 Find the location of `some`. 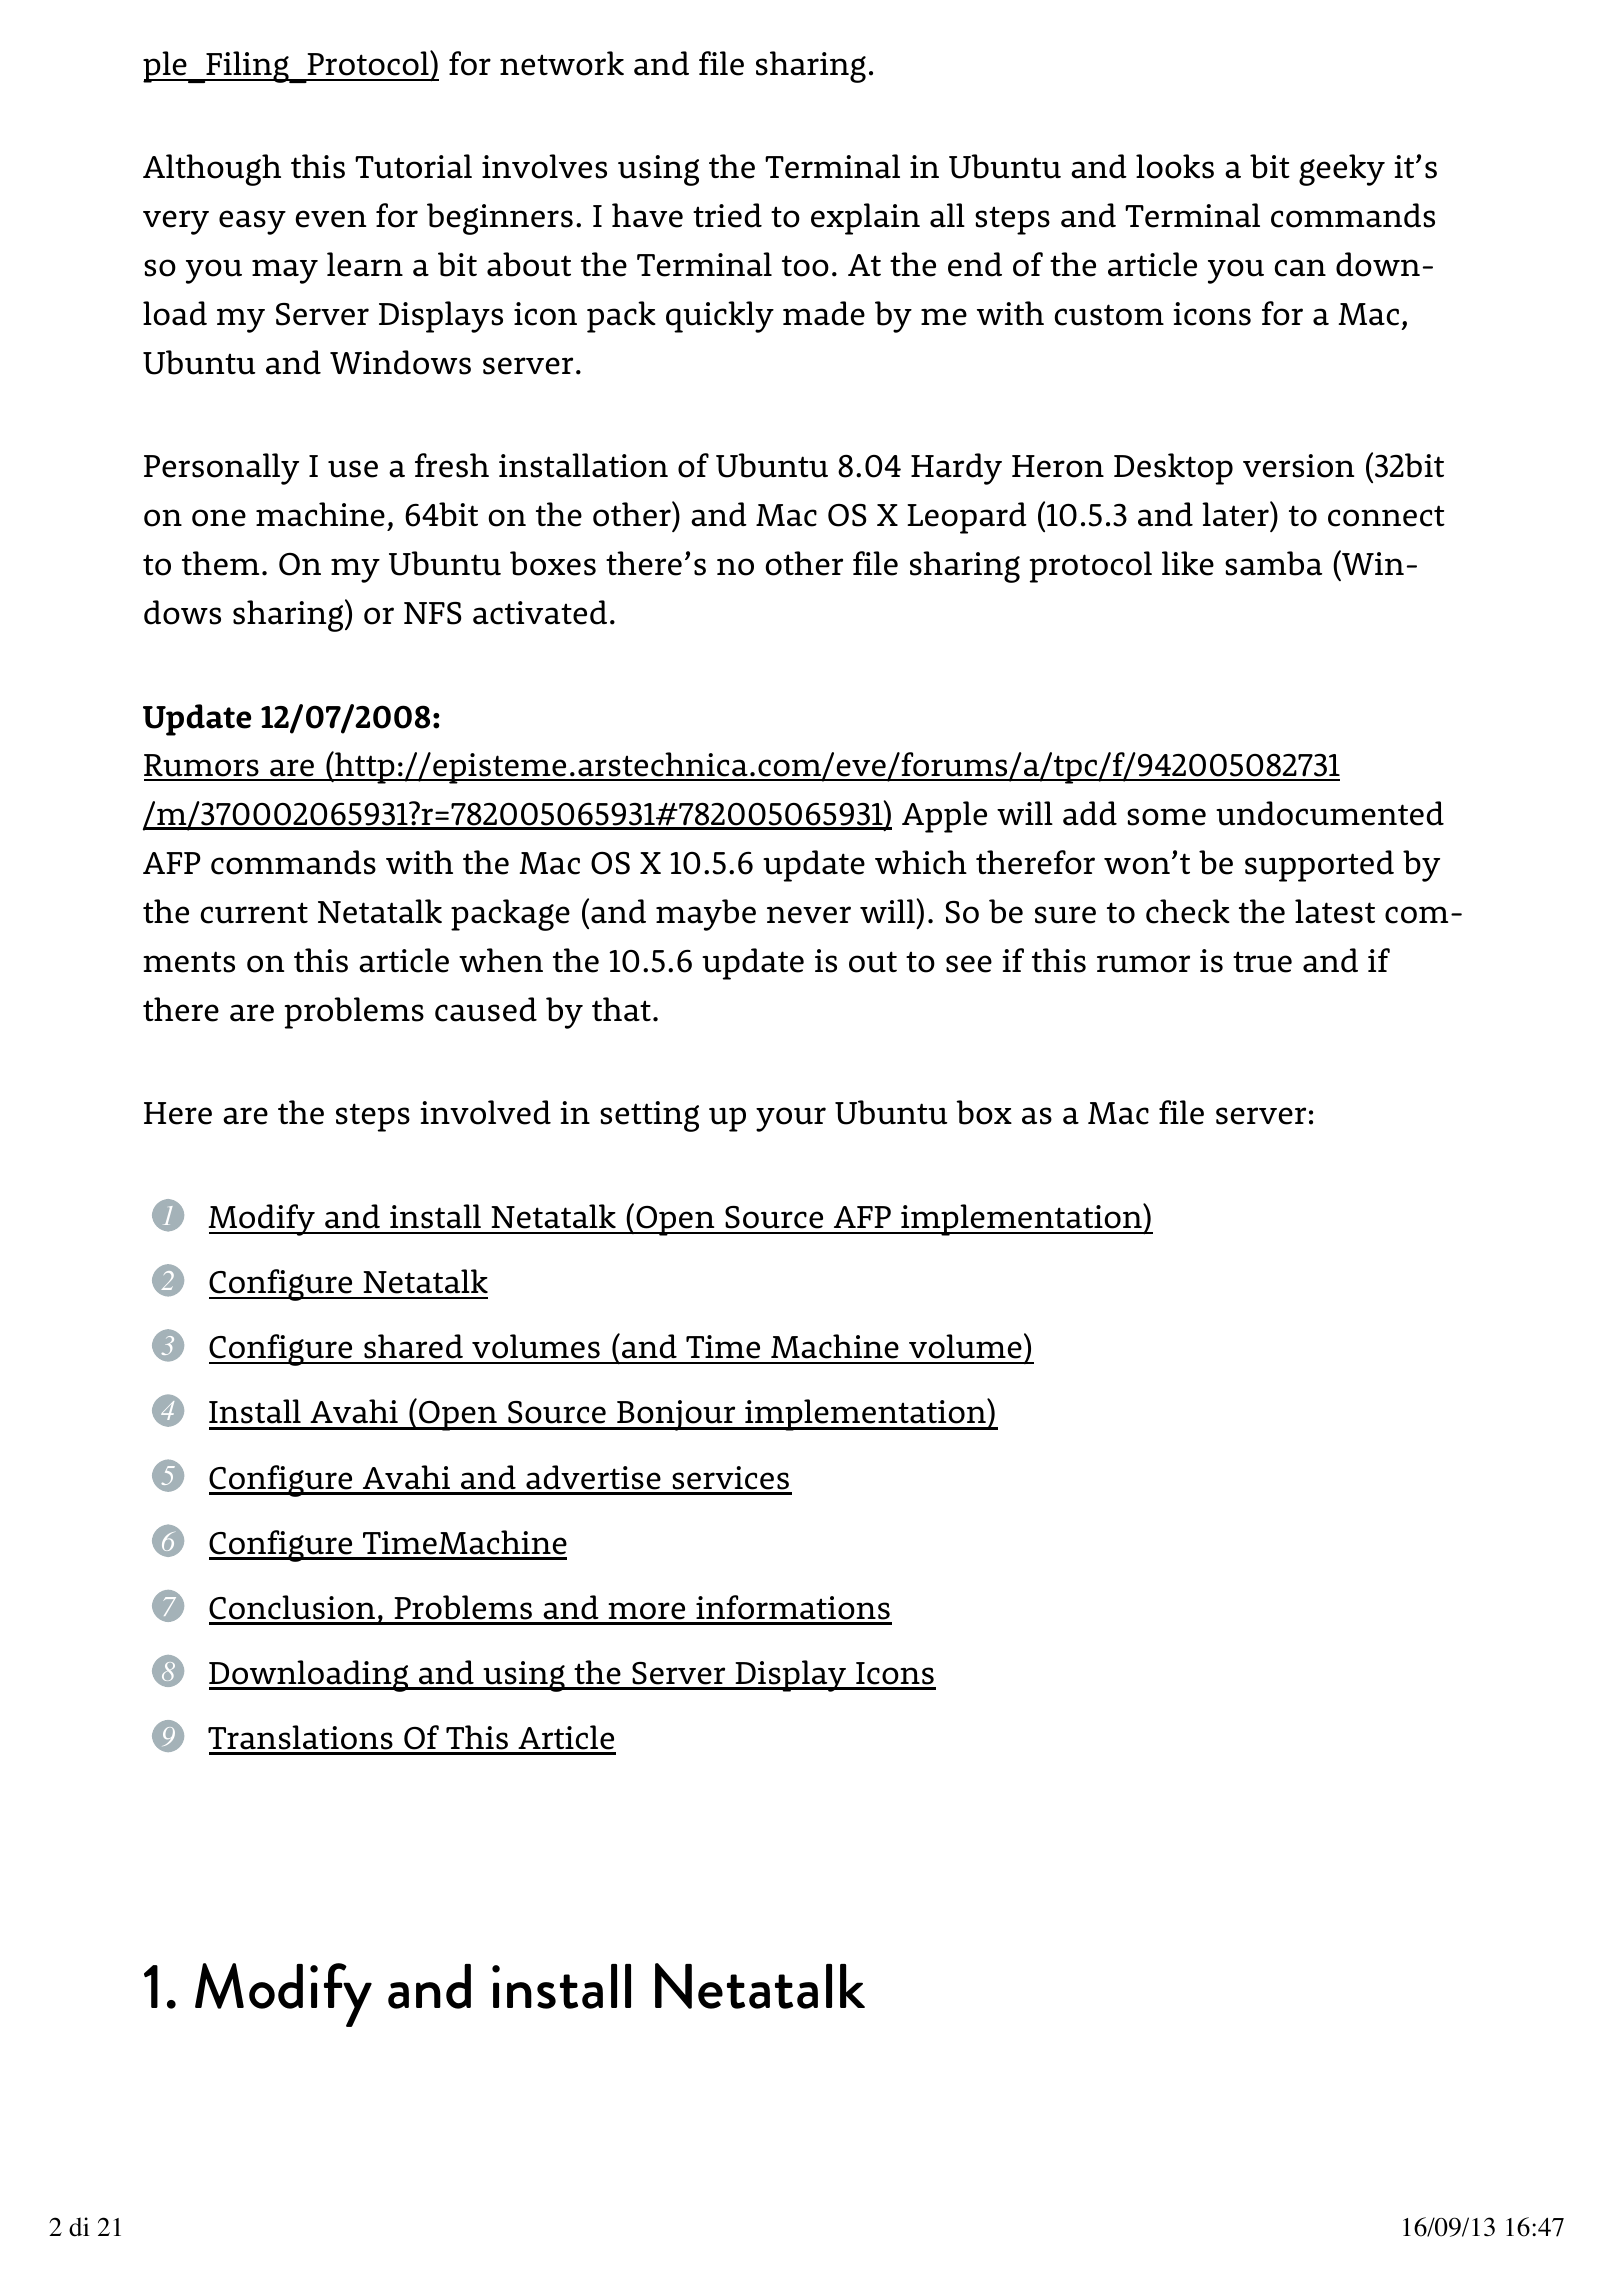

some is located at coordinates (1166, 817).
